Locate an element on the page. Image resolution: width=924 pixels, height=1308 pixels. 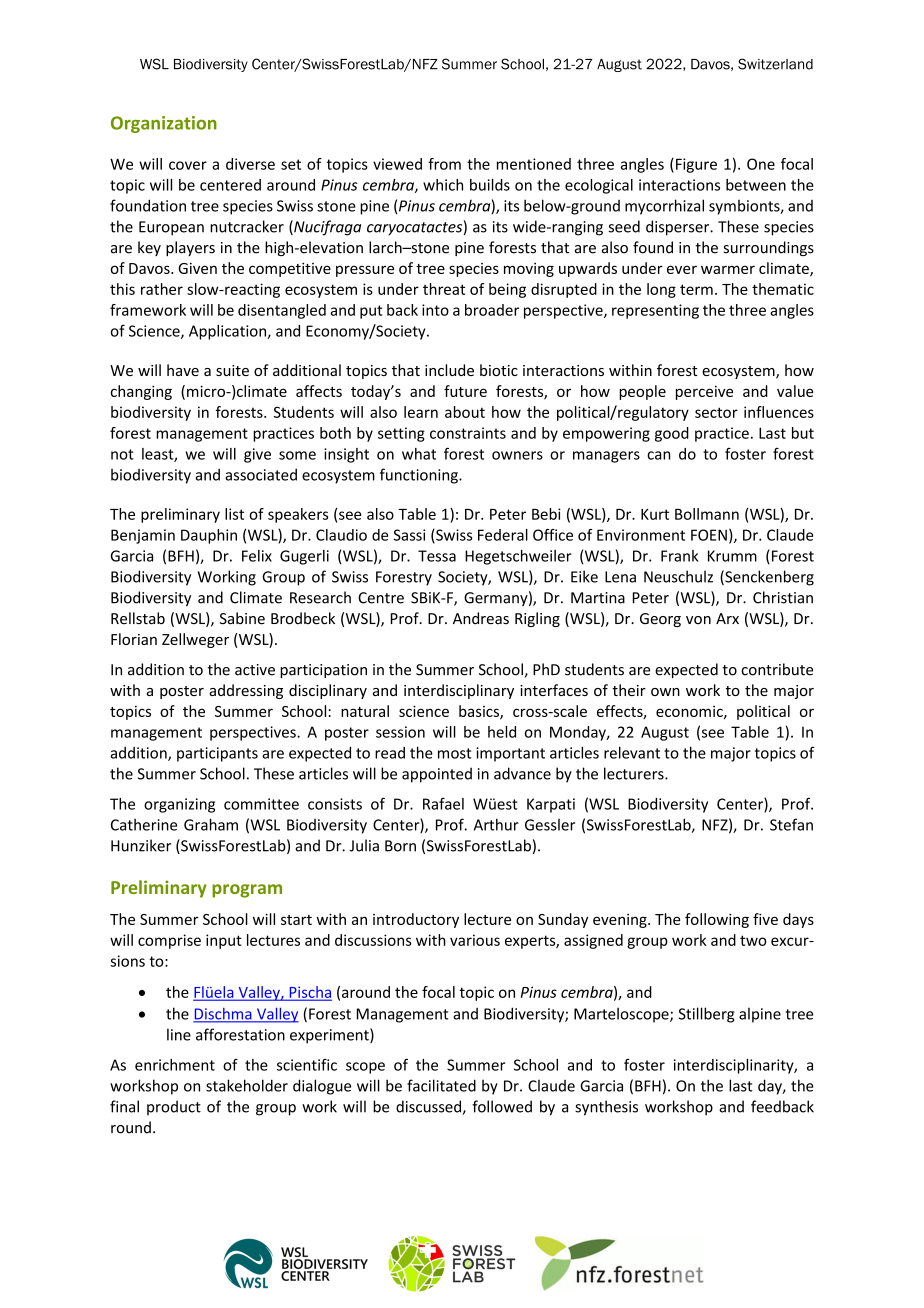
Tessa is located at coordinates (437, 556).
